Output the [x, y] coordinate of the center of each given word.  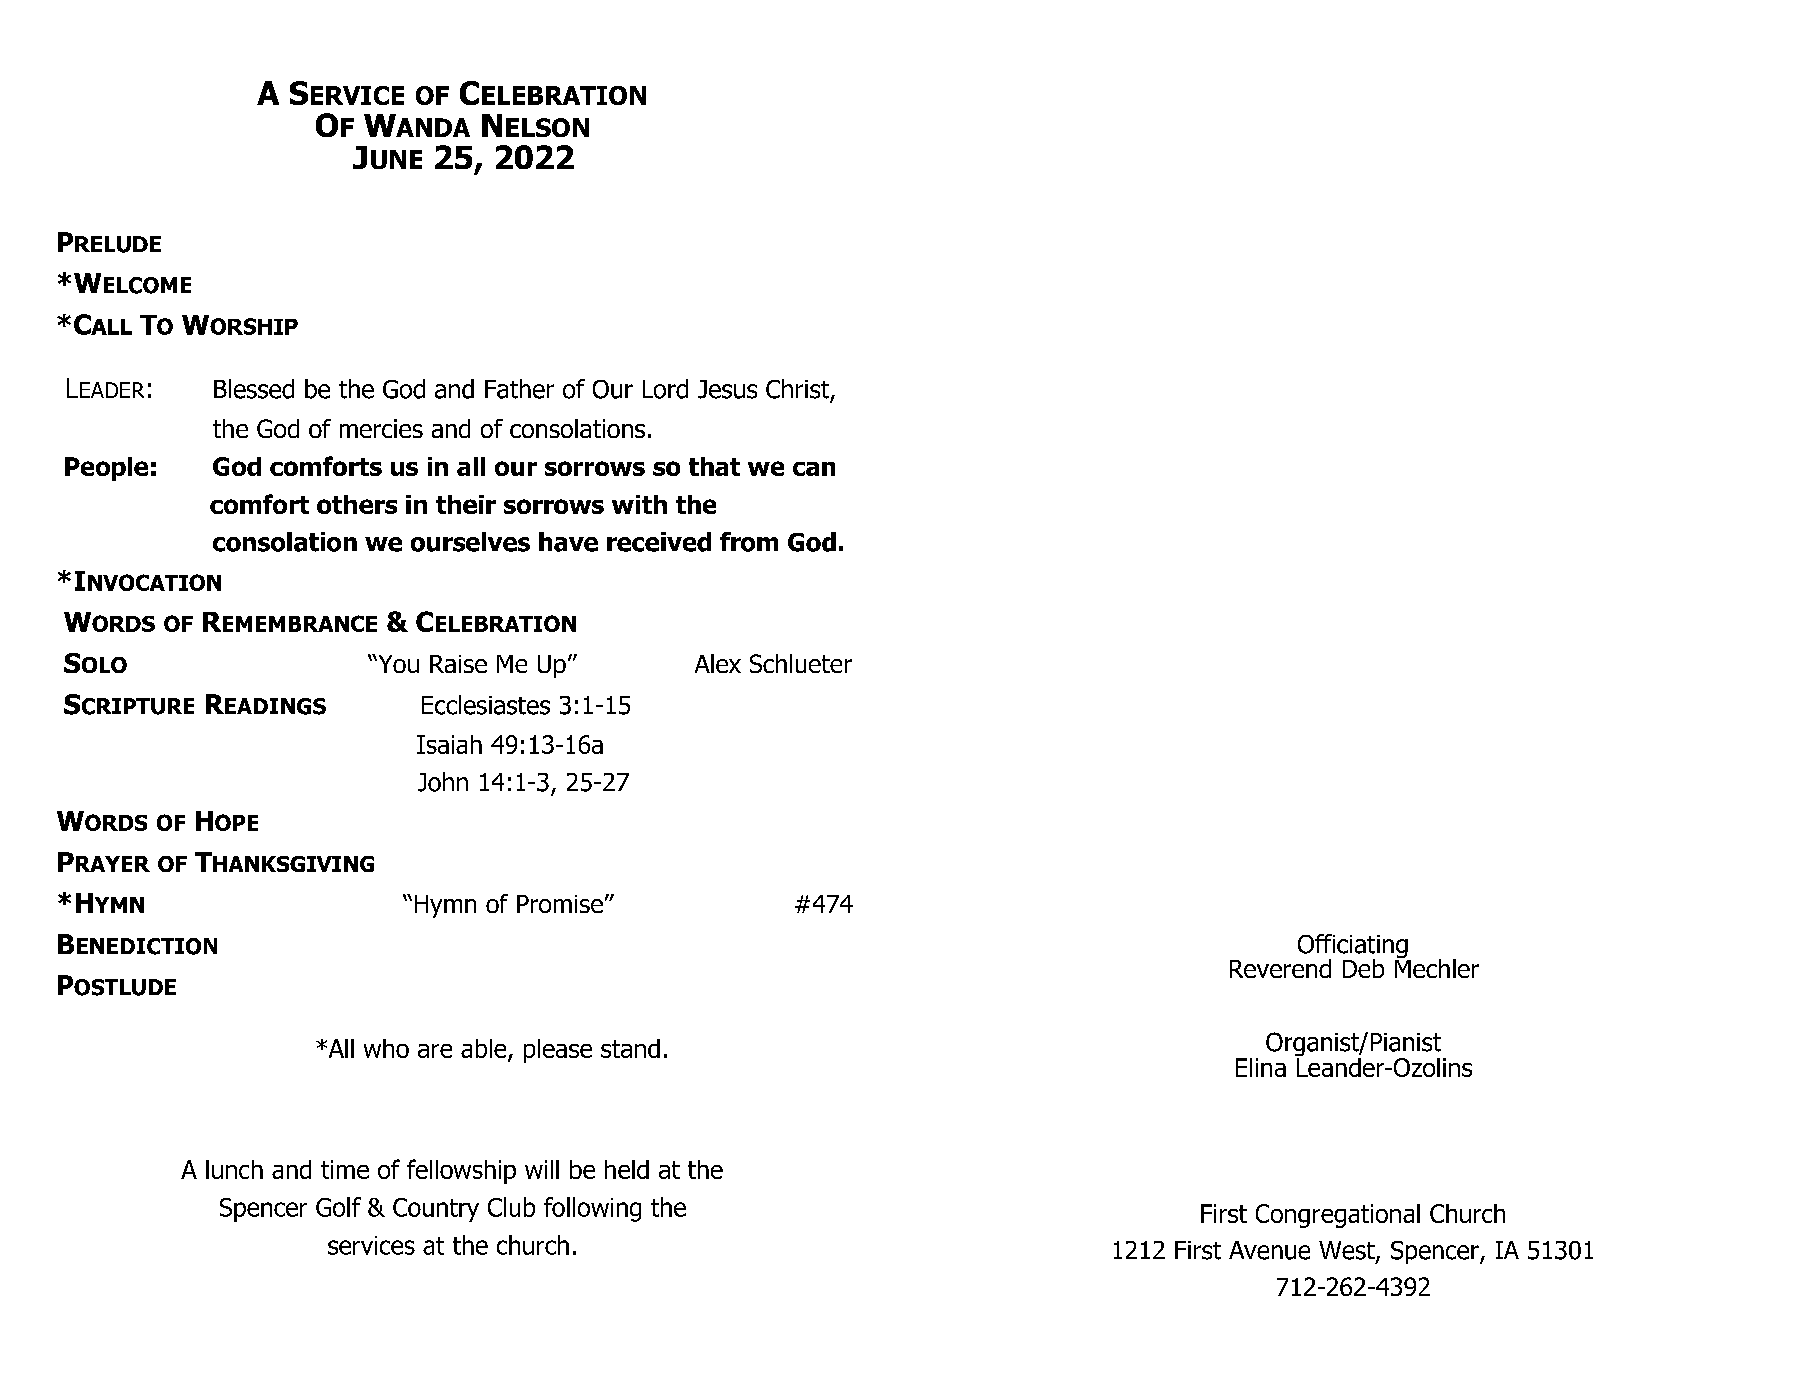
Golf [338, 1207]
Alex [718, 663]
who [386, 1048]
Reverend [1280, 968]
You [397, 664]
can [814, 469]
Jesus [727, 389]
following [592, 1209]
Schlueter [801, 663]
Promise [560, 904]
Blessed [254, 389]
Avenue [1269, 1250]
